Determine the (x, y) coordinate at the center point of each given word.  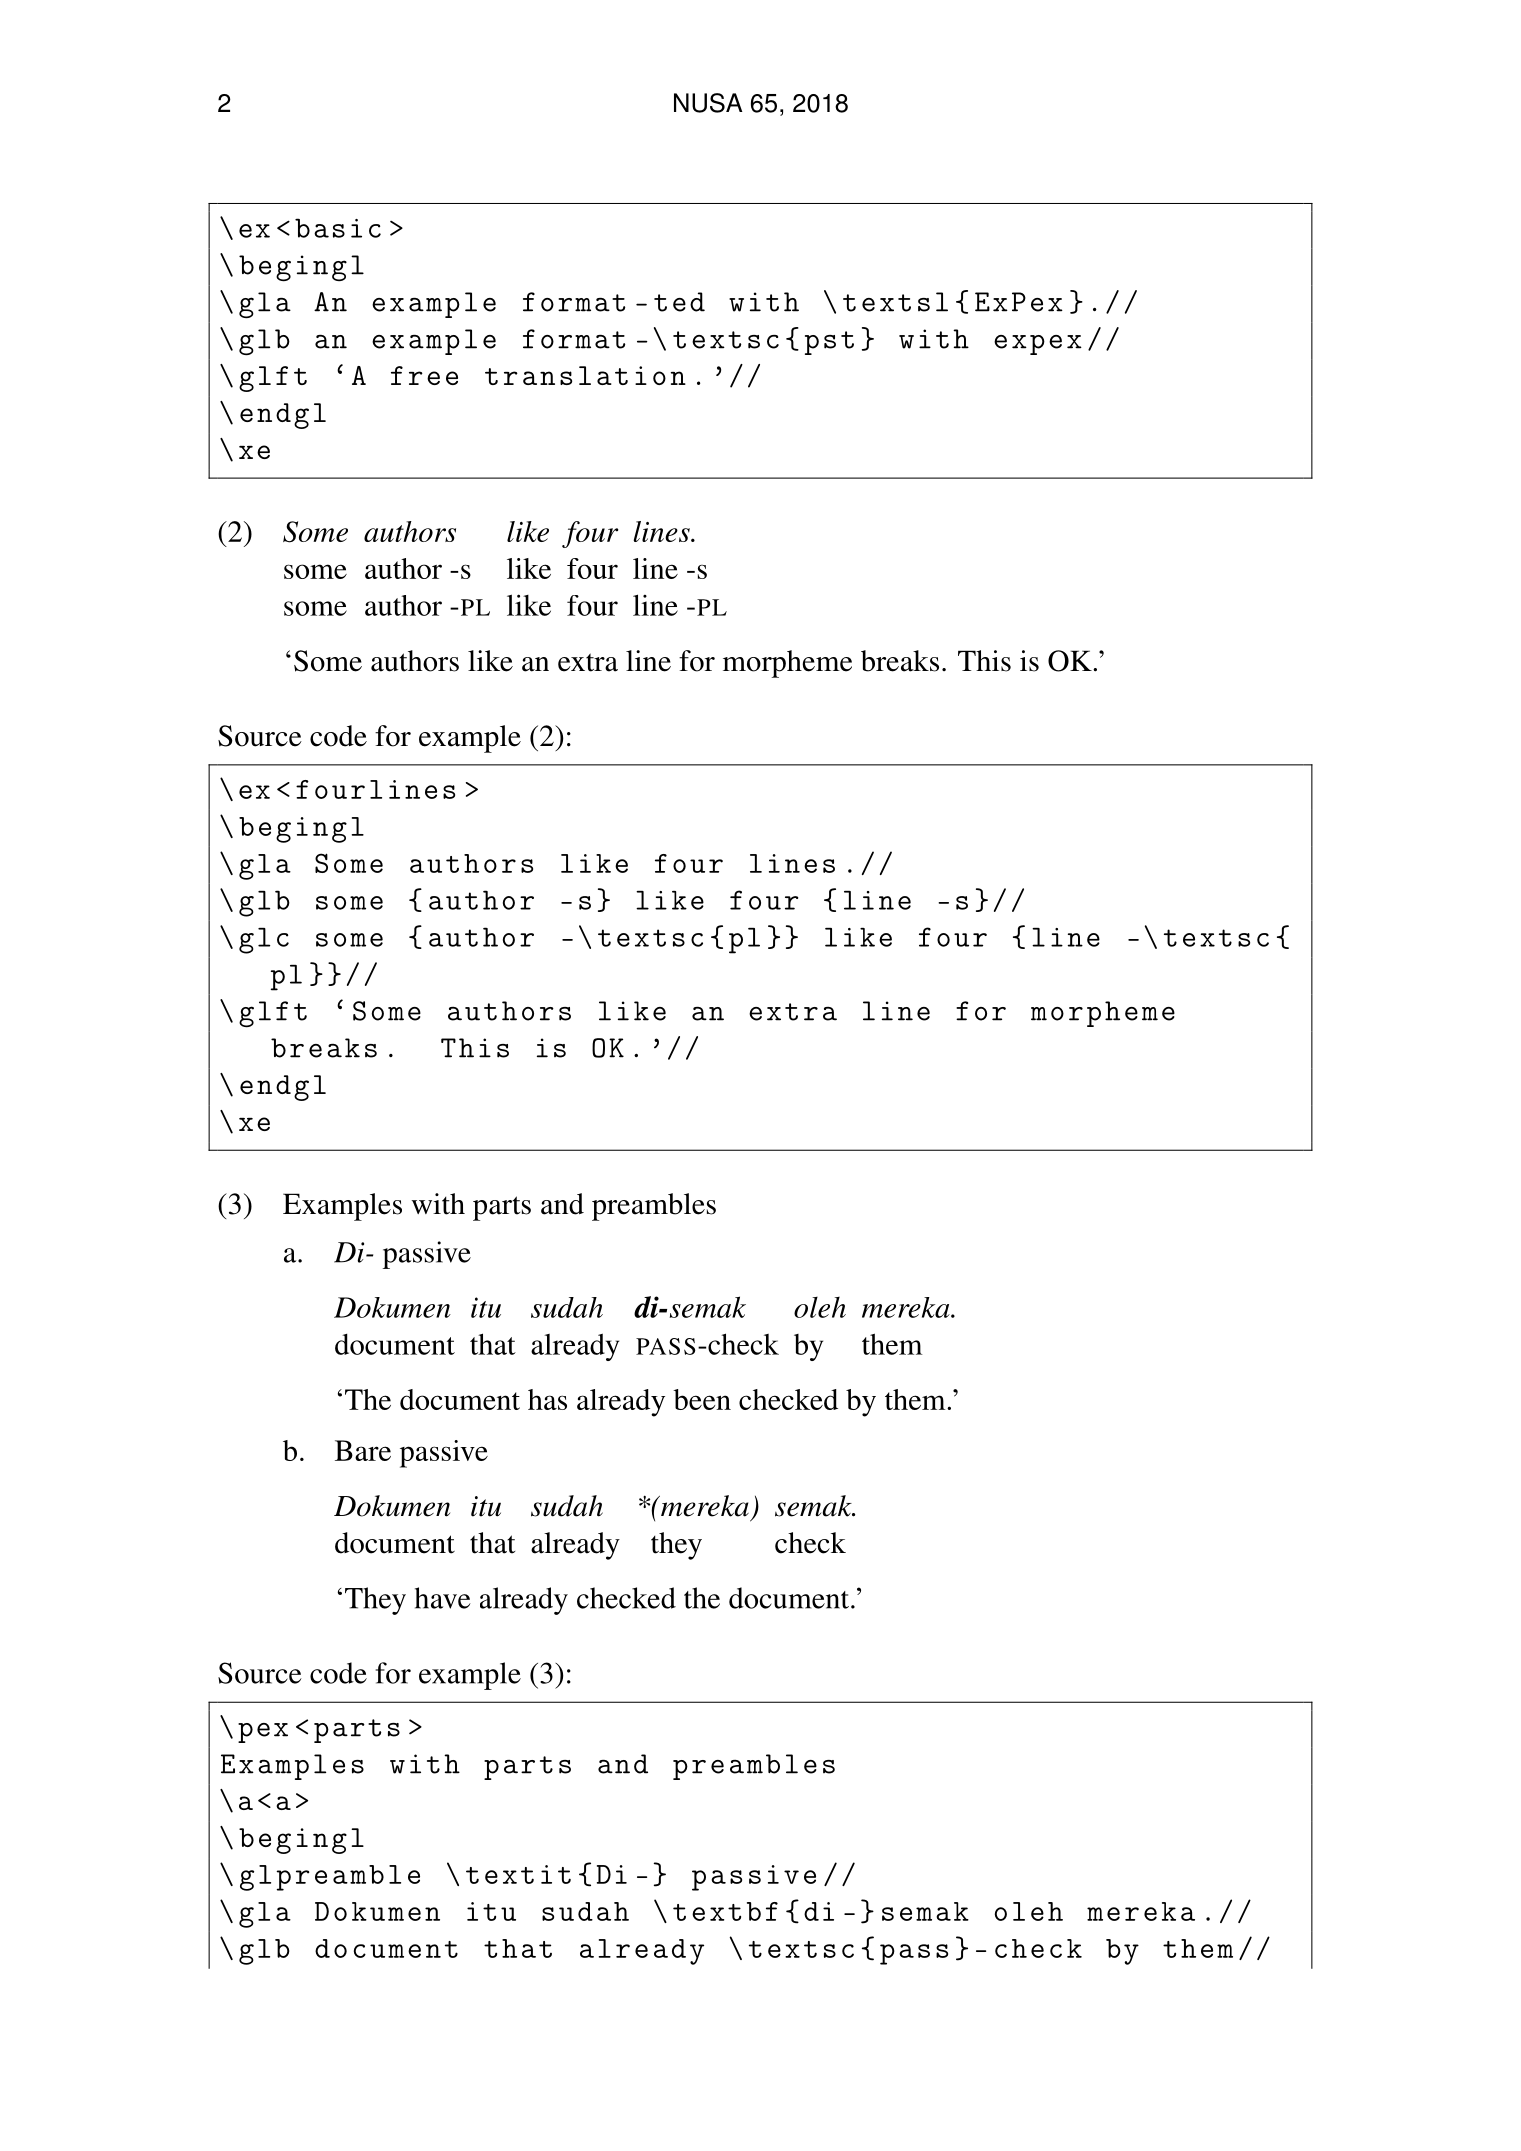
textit (518, 1874)
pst (829, 343)
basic (338, 228)
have (443, 1598)
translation (585, 375)
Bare (363, 1450)
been (702, 1399)
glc (264, 941)
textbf (725, 1911)
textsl (895, 302)
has (547, 1399)
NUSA (708, 103)
